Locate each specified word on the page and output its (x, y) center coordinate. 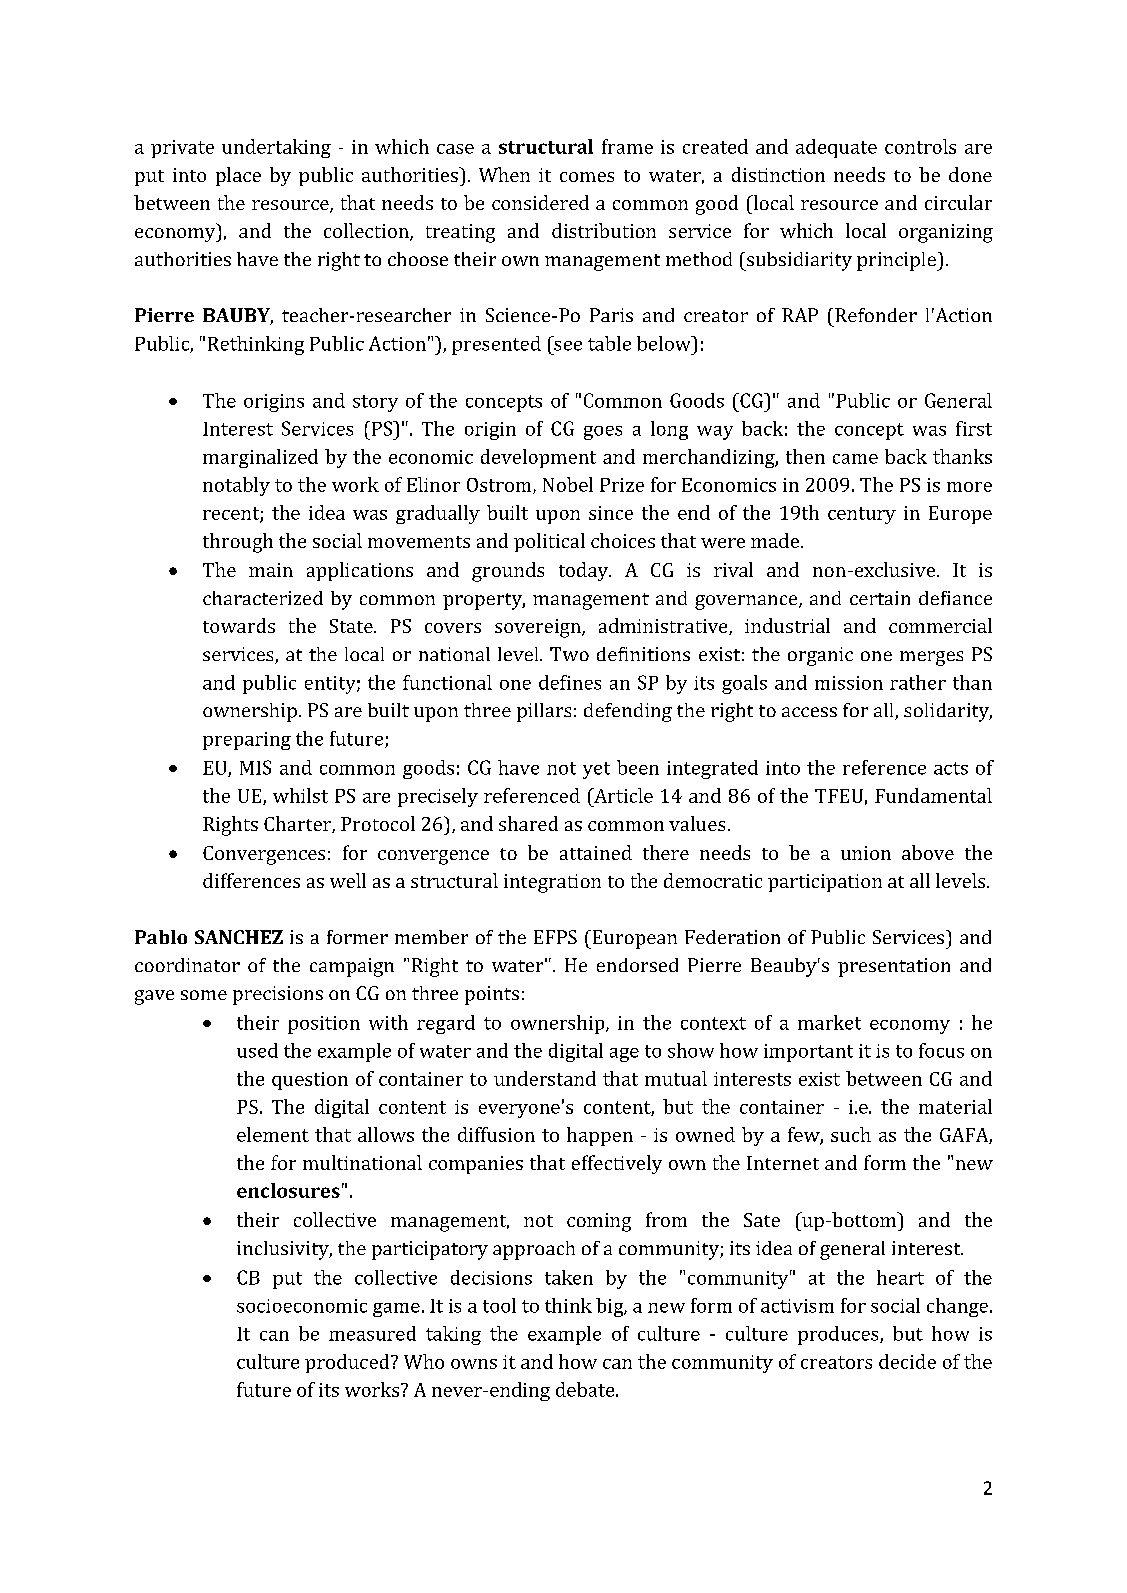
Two (569, 654)
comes (587, 177)
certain (880, 598)
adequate (836, 148)
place (238, 176)
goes (603, 433)
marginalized (260, 458)
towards (239, 625)
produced (348, 1363)
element (273, 1134)
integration (552, 883)
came (855, 459)
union (866, 853)
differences (251, 880)
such (851, 1134)
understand (545, 1078)
